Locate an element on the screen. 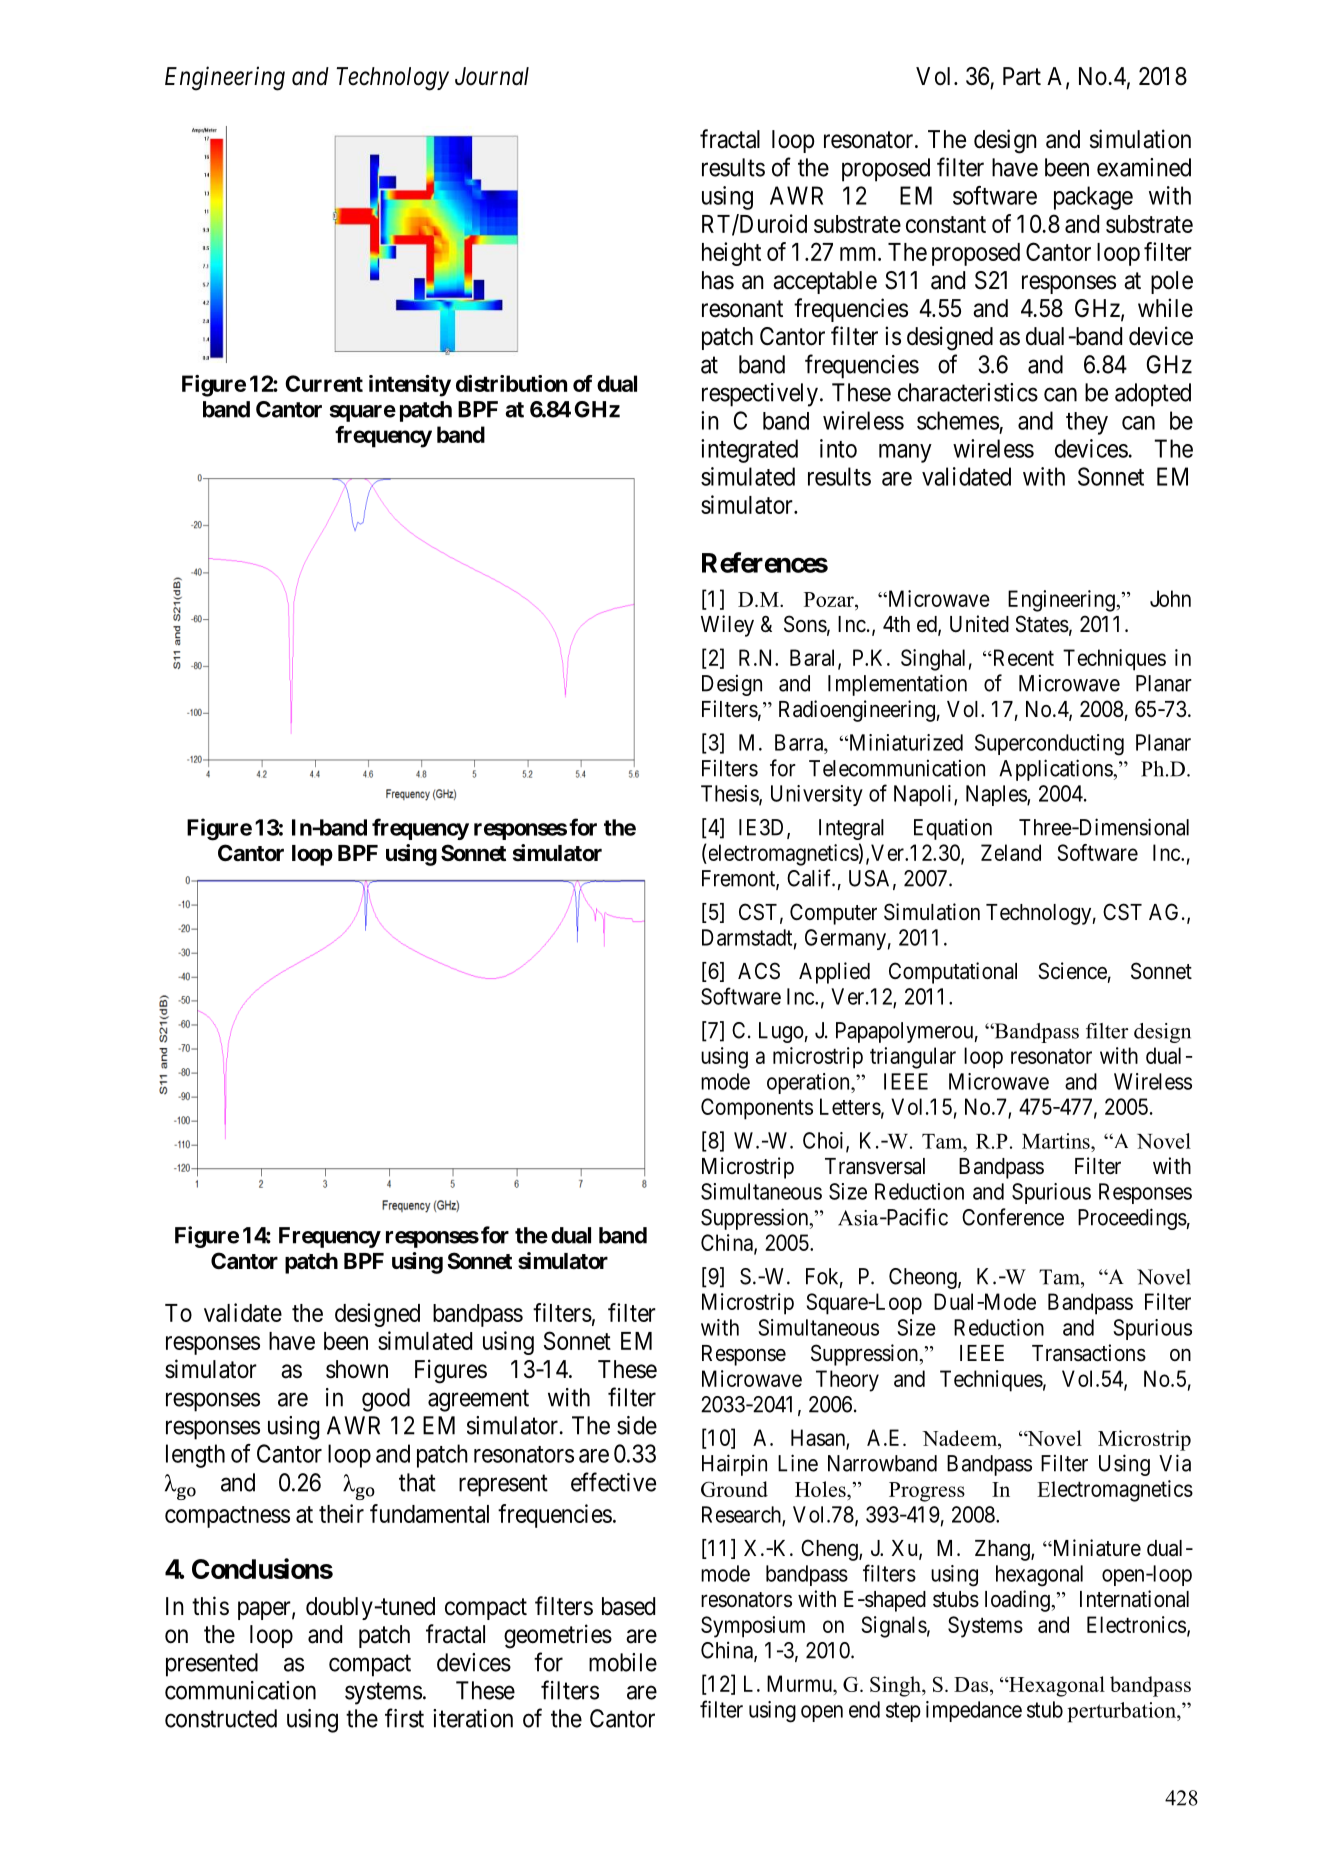 The width and height of the screenshot is (1324, 1872). mobile is located at coordinates (623, 1662).
